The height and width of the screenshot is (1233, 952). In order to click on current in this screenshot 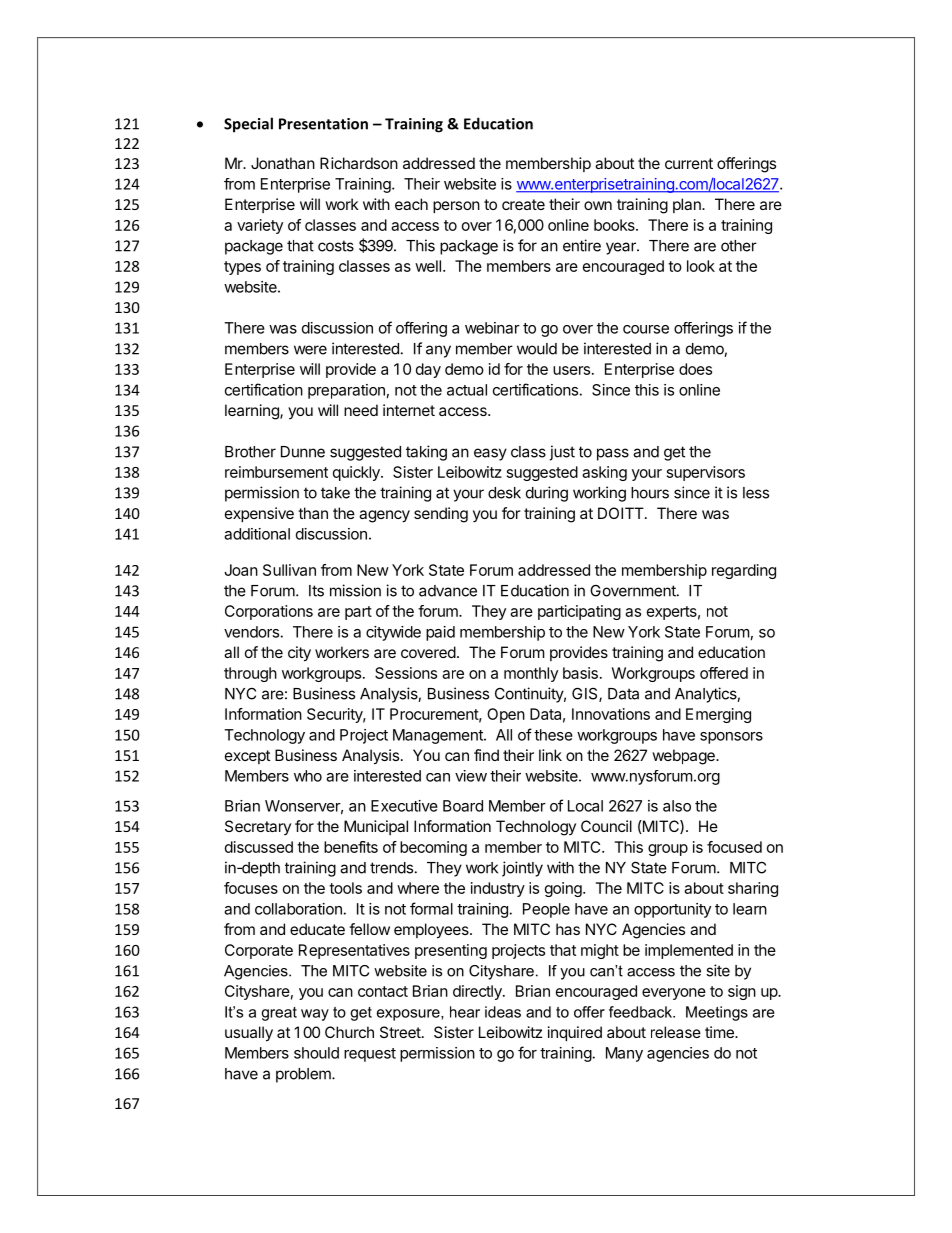, I will do `click(689, 163)`.
